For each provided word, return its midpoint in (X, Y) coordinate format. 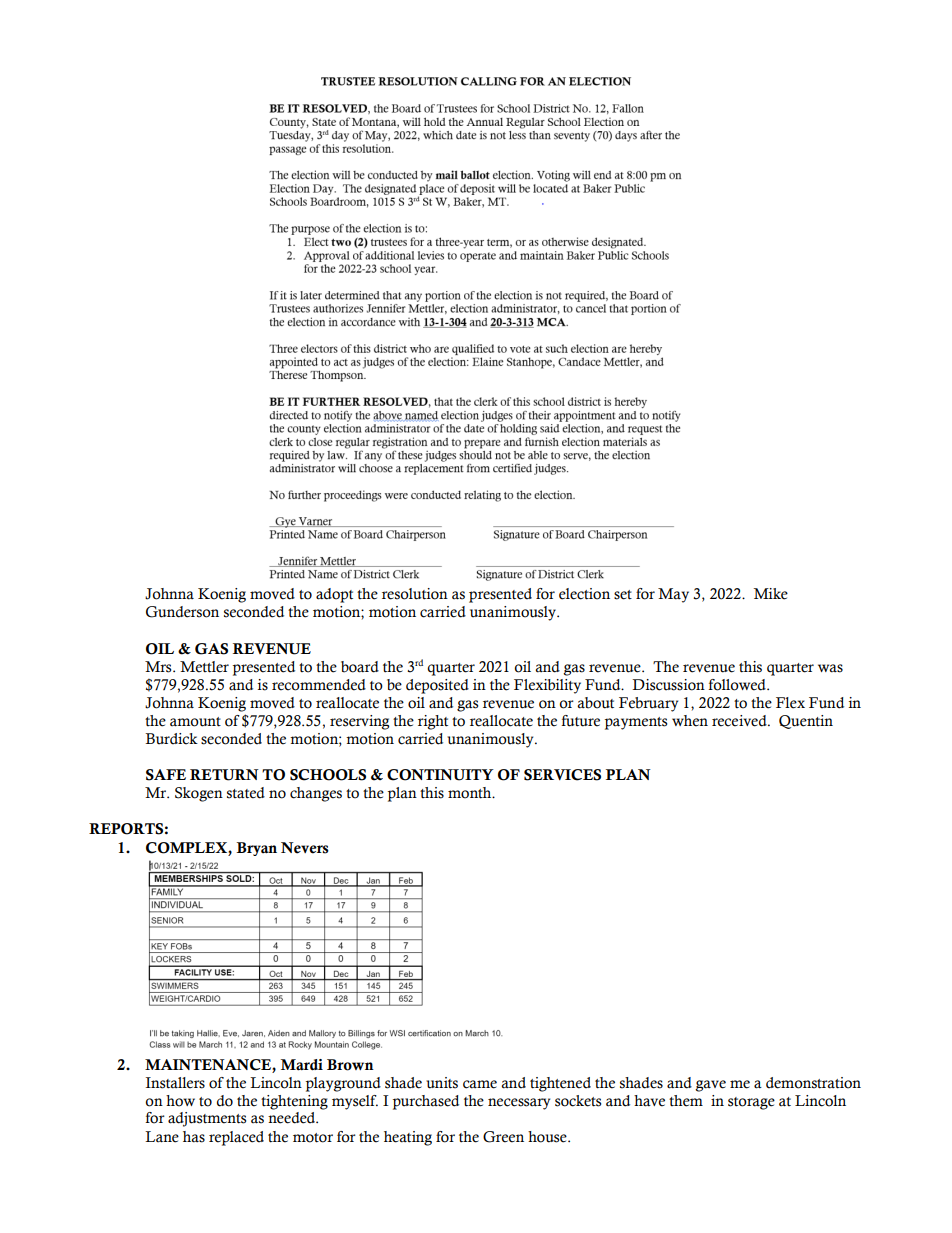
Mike (771, 594)
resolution (415, 594)
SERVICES (562, 775)
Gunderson (182, 612)
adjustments (207, 1119)
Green (503, 1137)
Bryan (256, 849)
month (471, 793)
